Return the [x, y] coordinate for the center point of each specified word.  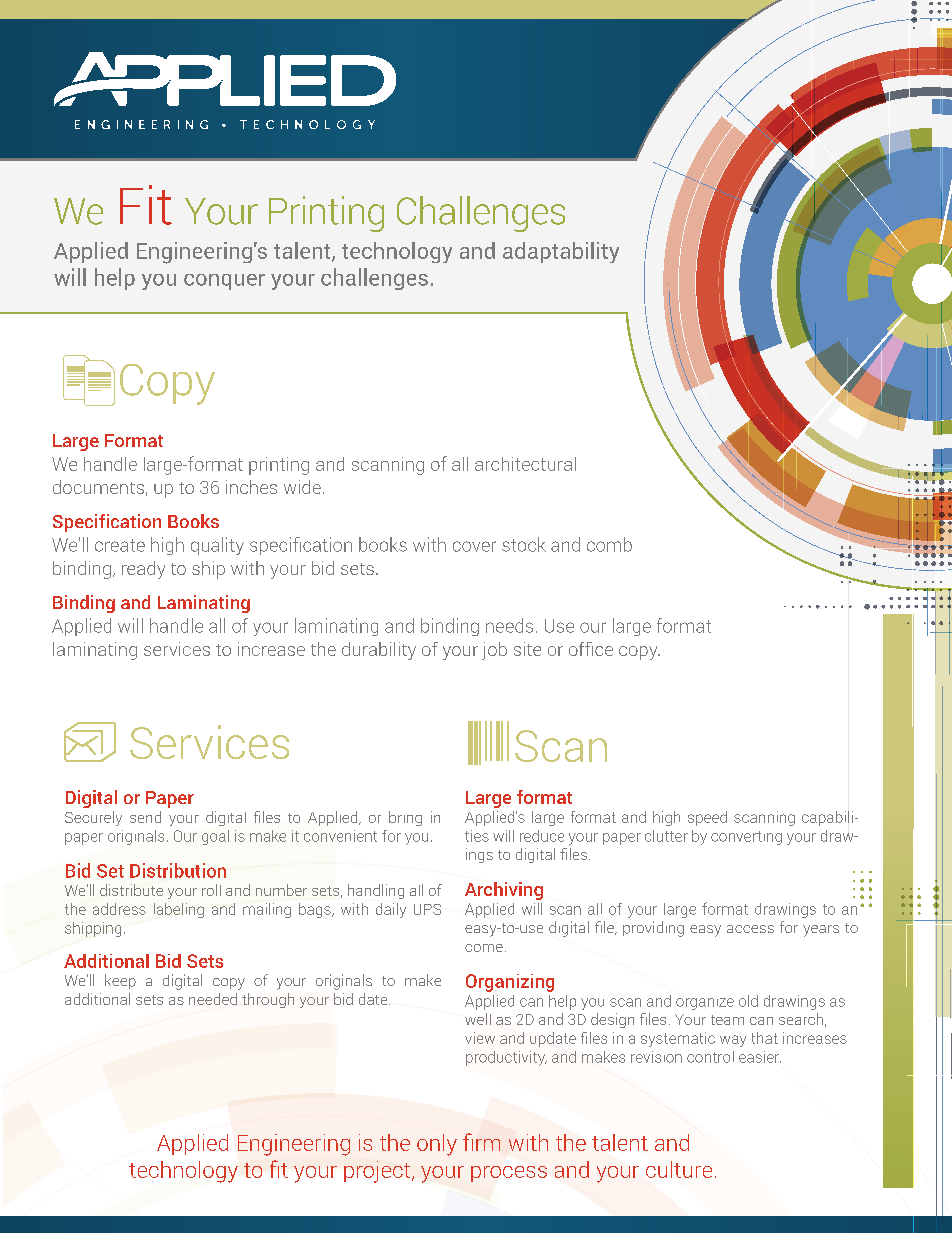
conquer [224, 282]
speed [707, 818]
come [484, 948]
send [145, 817]
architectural [525, 464]
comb [609, 544]
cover [474, 546]
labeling [179, 910]
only [437, 1145]
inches [251, 487]
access [750, 929]
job [494, 651]
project [378, 1172]
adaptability [561, 252]
